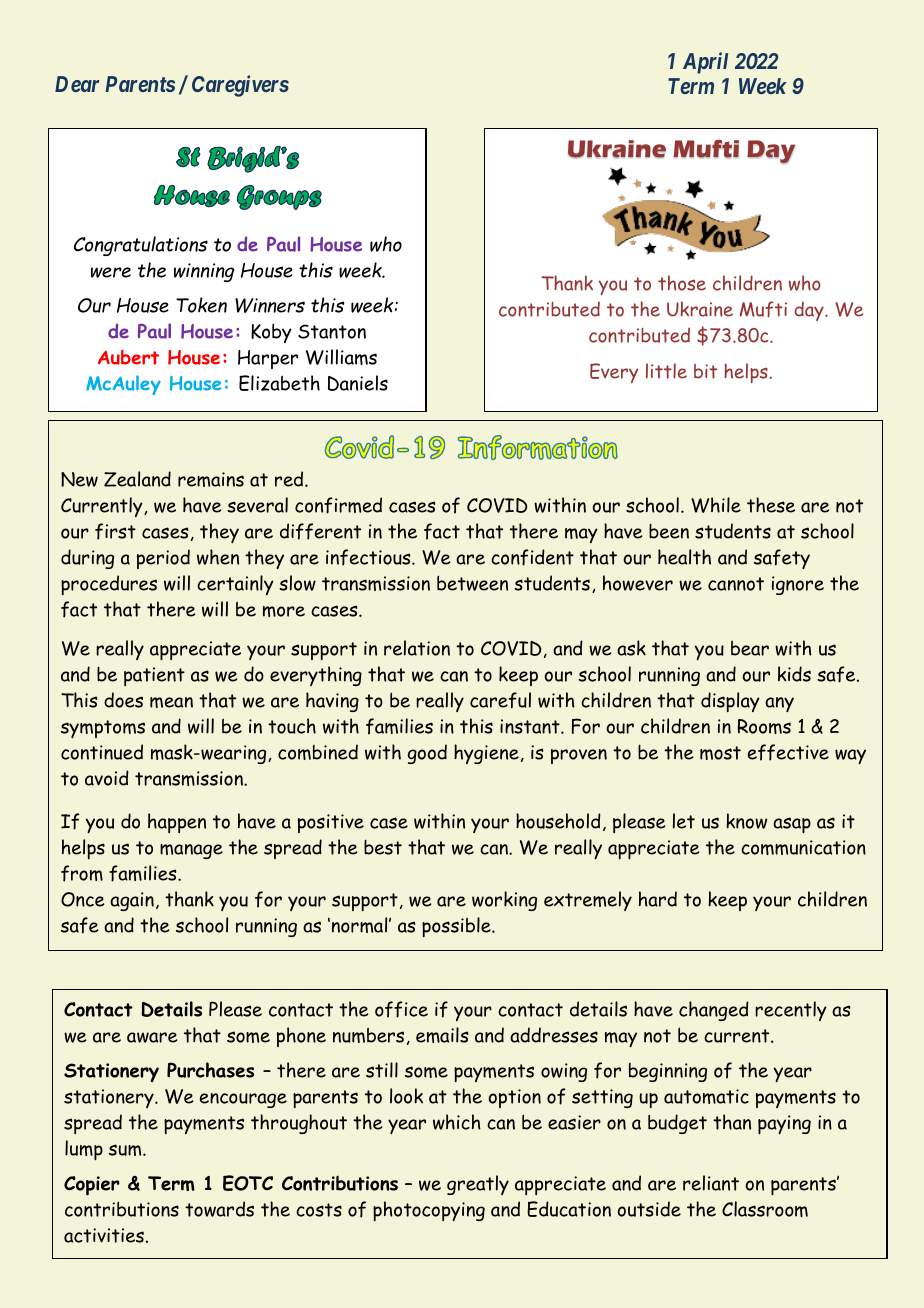  Describe the element at coordinates (240, 86) in the screenshot. I see `Caregivers` at that location.
